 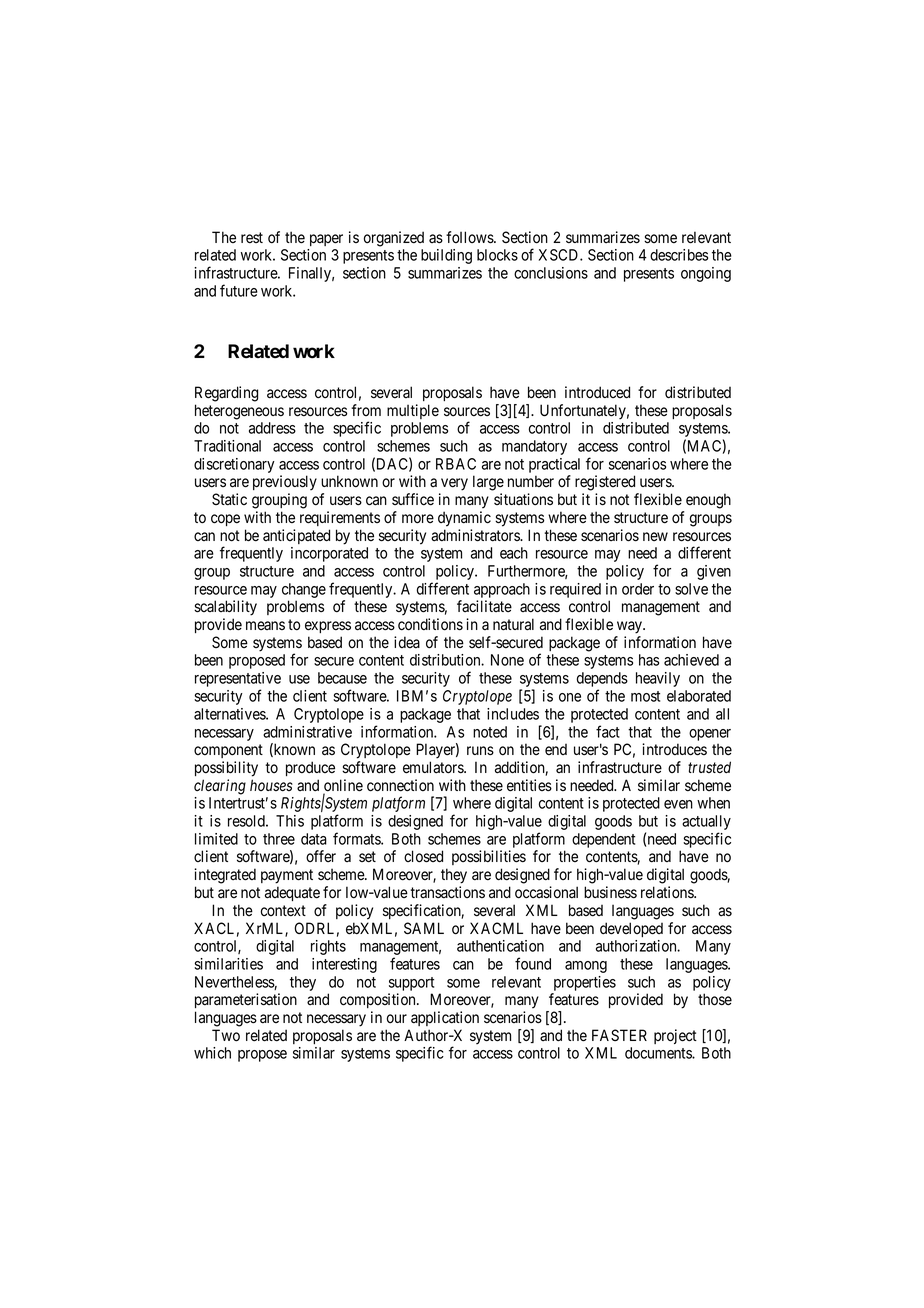 I want to click on new, so click(x=655, y=536).
